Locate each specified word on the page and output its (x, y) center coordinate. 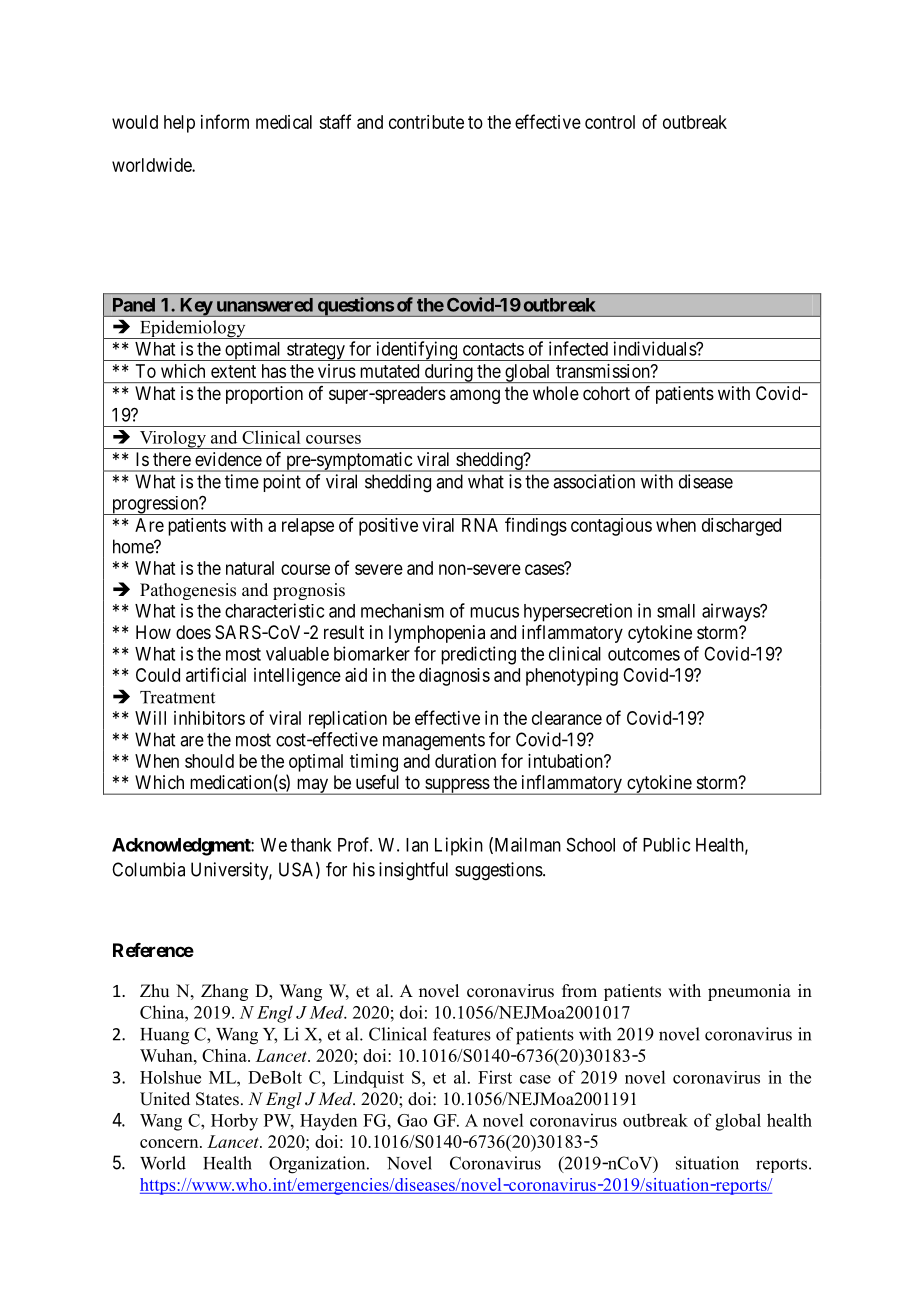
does (193, 632)
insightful (413, 871)
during (448, 373)
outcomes (644, 654)
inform (225, 121)
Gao (412, 1120)
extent (233, 371)
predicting (478, 655)
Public (666, 844)
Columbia (148, 869)
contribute (426, 122)
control (610, 122)
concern (170, 1143)
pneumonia (749, 992)
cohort (606, 393)
